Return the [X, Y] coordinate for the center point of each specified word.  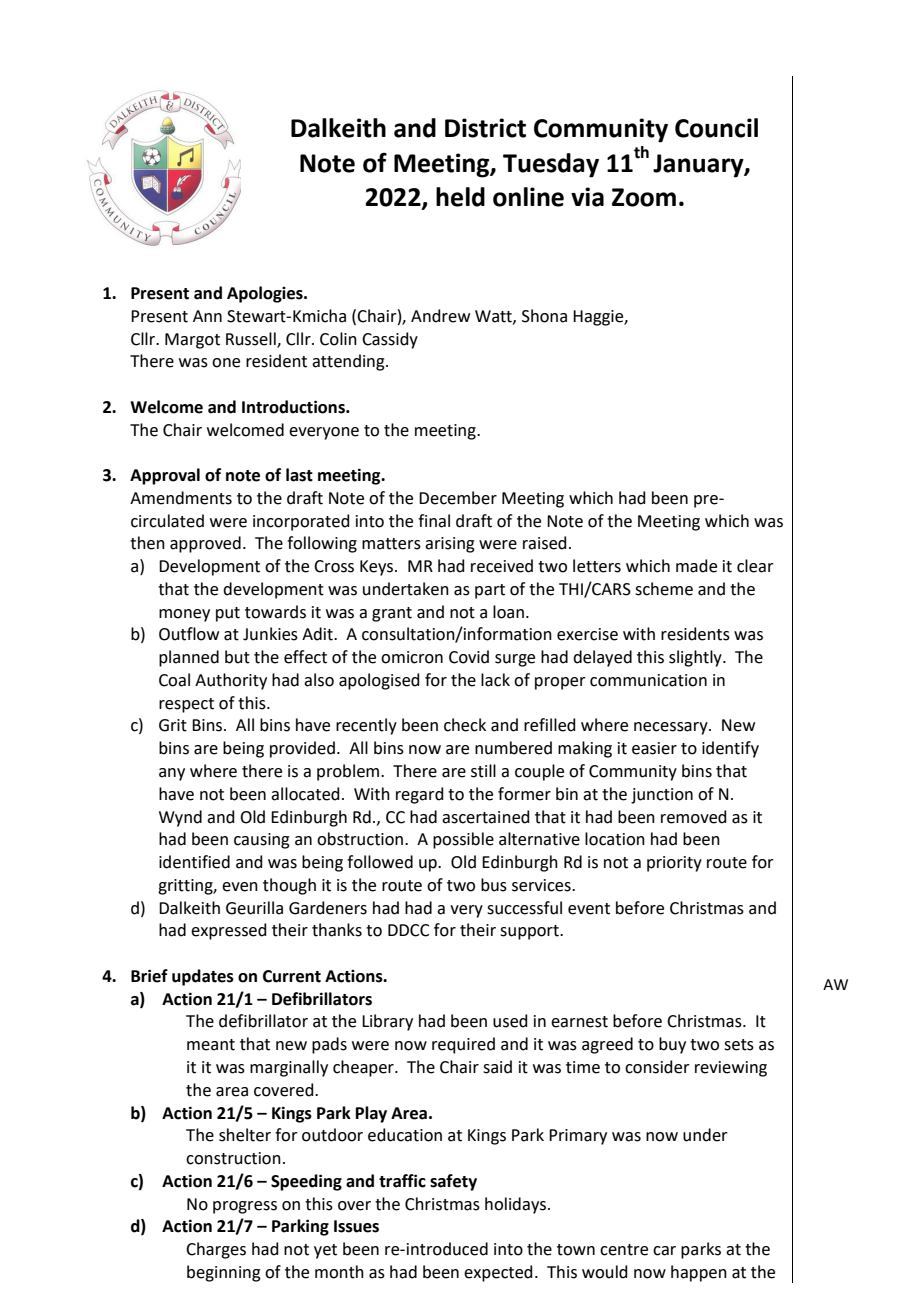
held [460, 197]
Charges [216, 1250]
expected [498, 1273]
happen [699, 1273]
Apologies [266, 294]
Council [716, 128]
